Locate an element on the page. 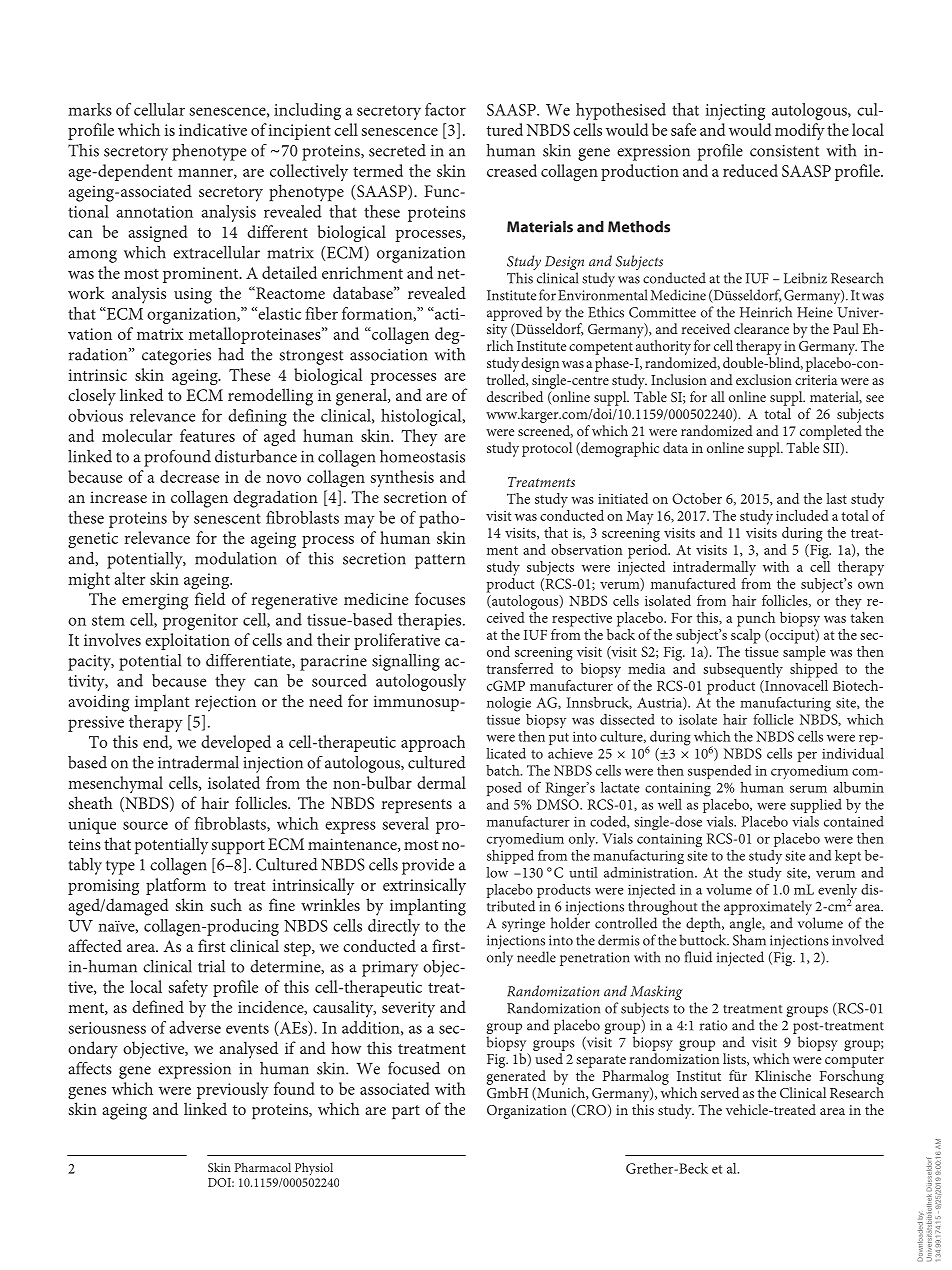 This document has height=1270, width=952. exploitation is located at coordinates (187, 641).
